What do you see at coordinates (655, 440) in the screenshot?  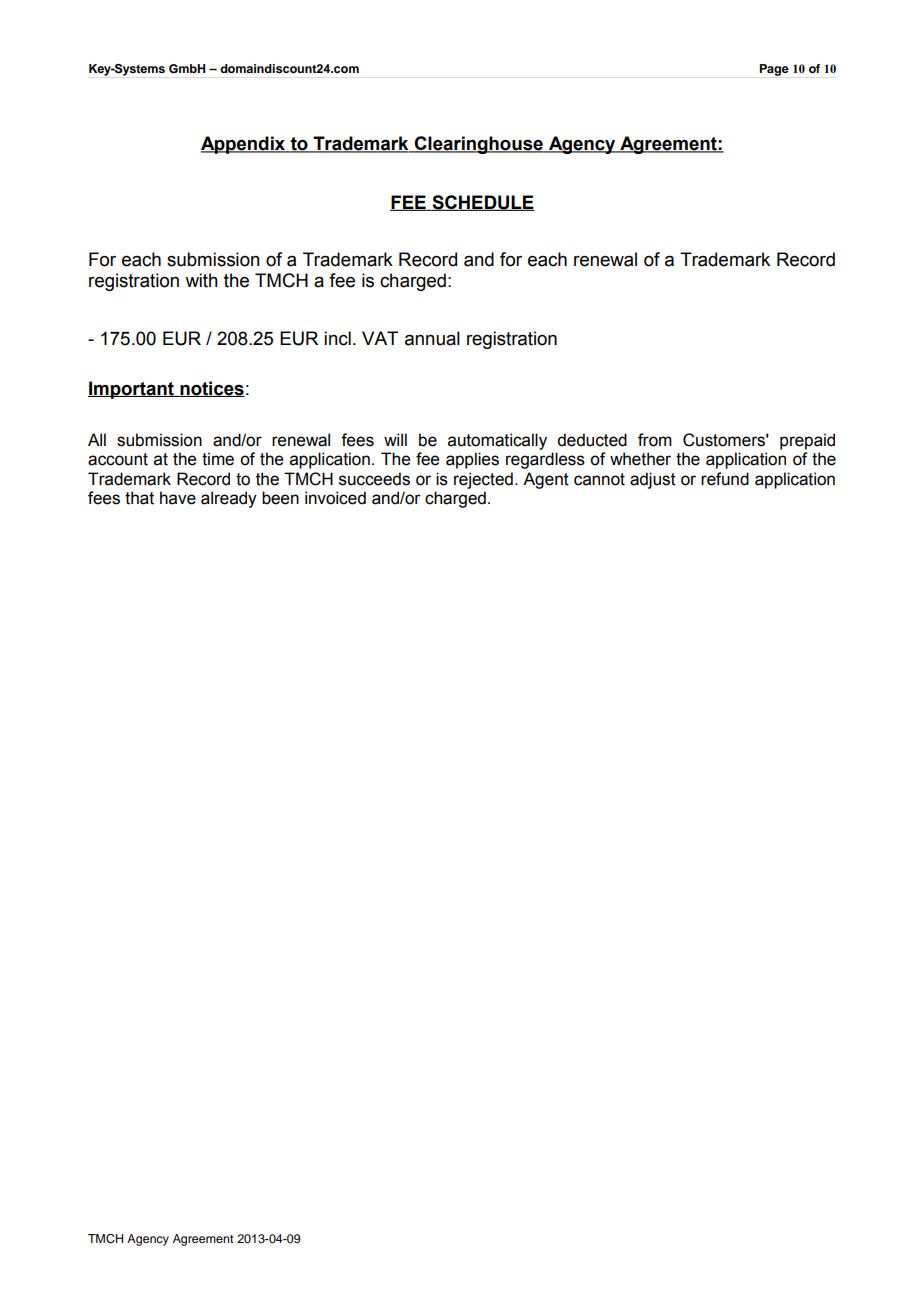 I see `from` at bounding box center [655, 440].
